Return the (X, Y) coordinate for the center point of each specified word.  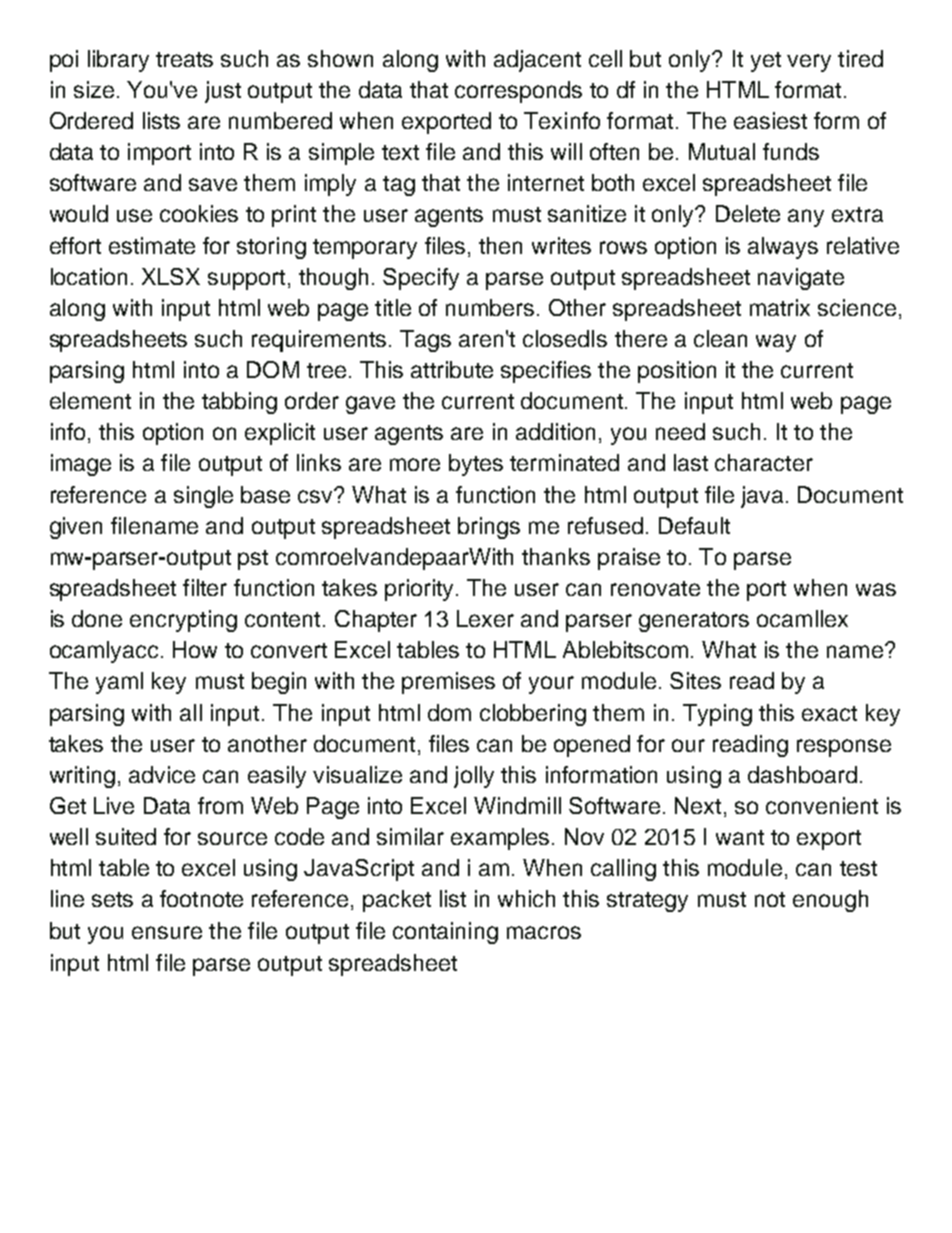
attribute (452, 369)
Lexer (485, 618)
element (90, 400)
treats (184, 59)
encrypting (183, 621)
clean (720, 338)
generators (694, 622)
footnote (201, 898)
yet (766, 62)
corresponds (518, 92)
